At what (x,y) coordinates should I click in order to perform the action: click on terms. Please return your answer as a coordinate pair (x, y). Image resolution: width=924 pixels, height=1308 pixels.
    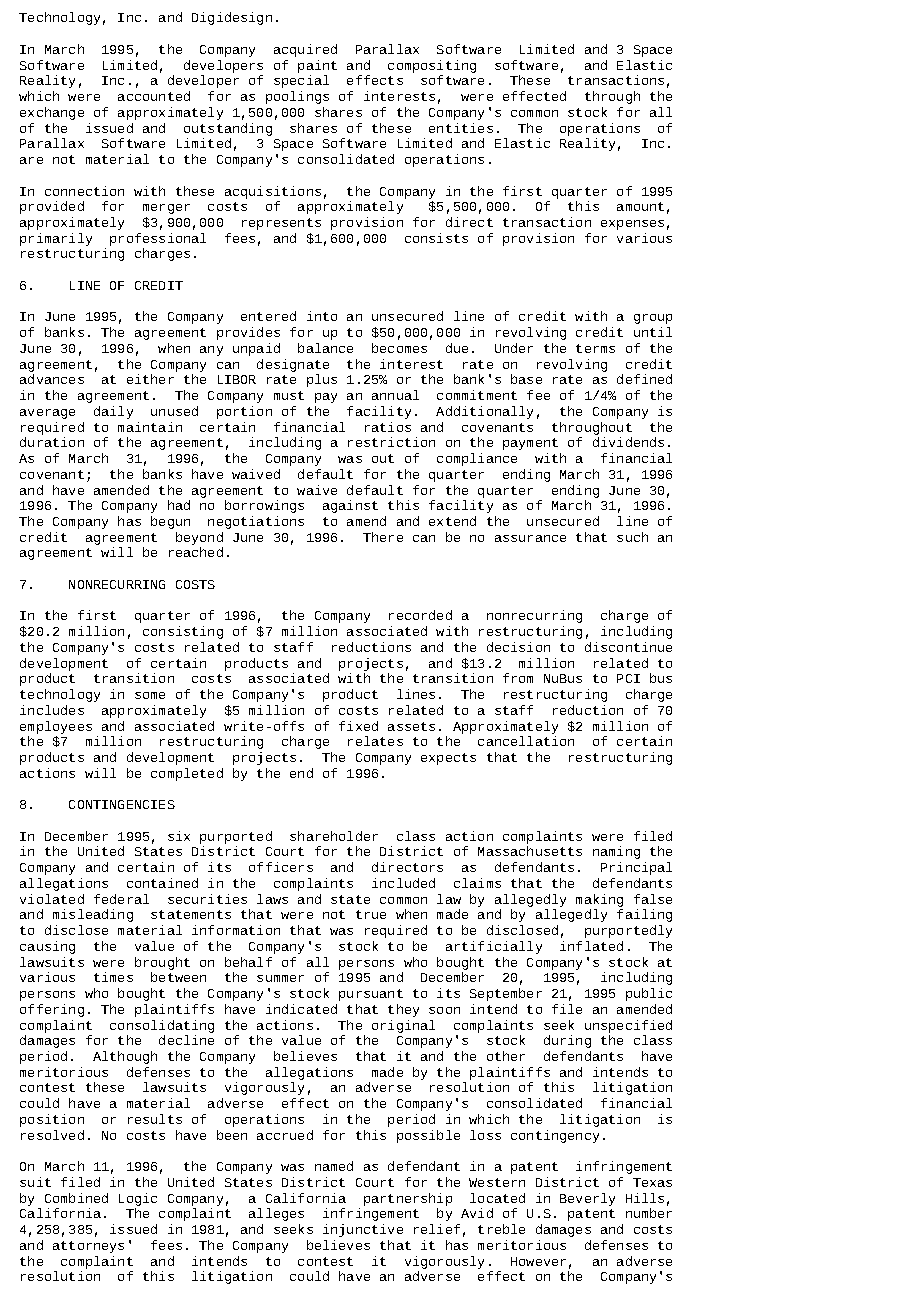
    Looking at the image, I should click on (595, 348).
